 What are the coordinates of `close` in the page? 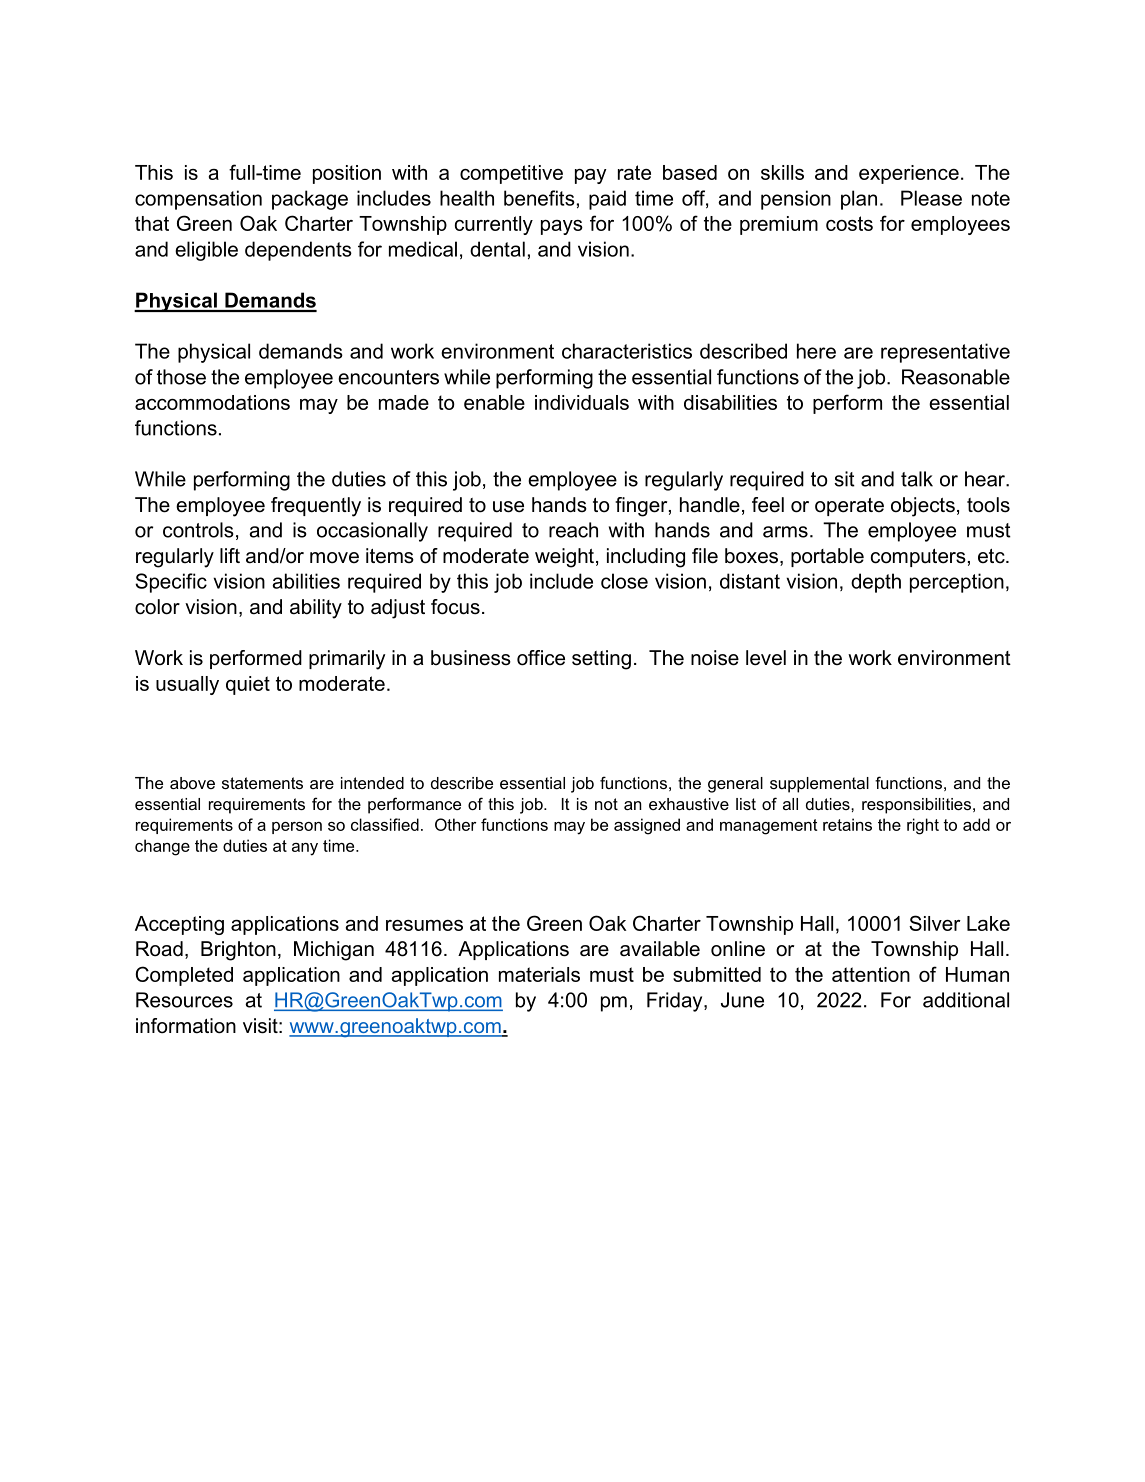 It's located at (624, 581).
